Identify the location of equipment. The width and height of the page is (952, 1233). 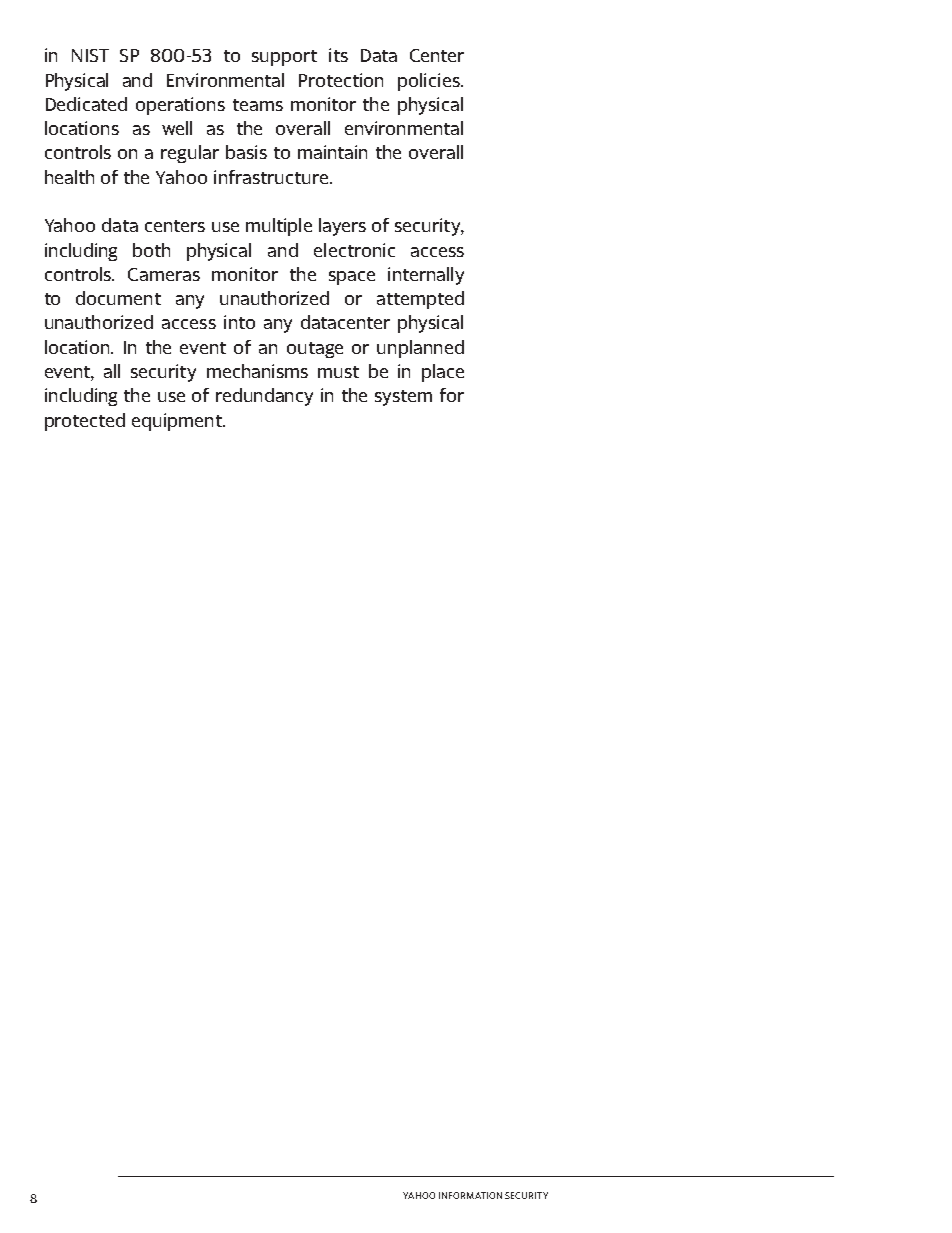
(178, 422).
